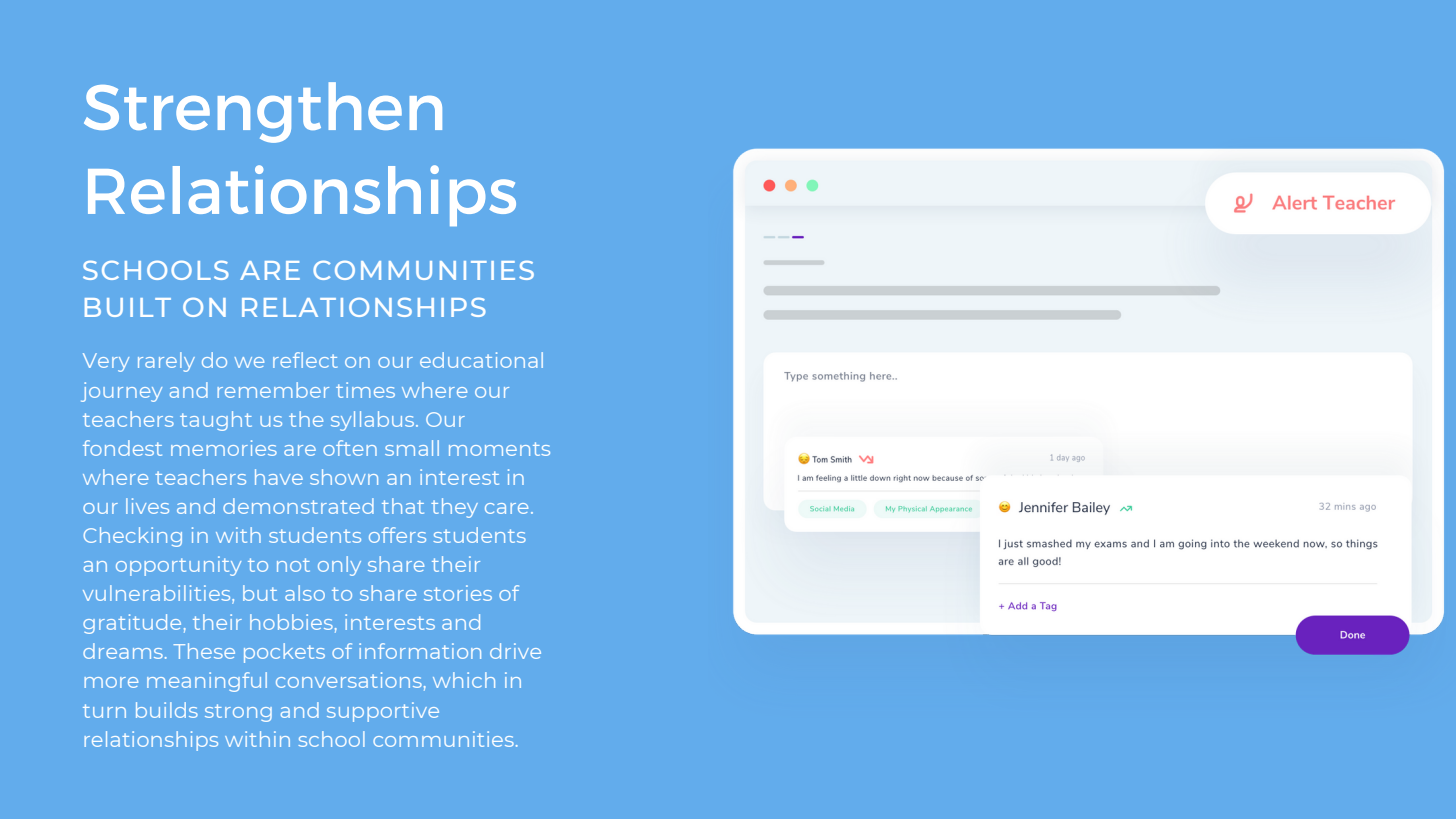 Image resolution: width=1456 pixels, height=819 pixels. What do you see at coordinates (128, 307) in the document?
I see `BUILT` at bounding box center [128, 307].
